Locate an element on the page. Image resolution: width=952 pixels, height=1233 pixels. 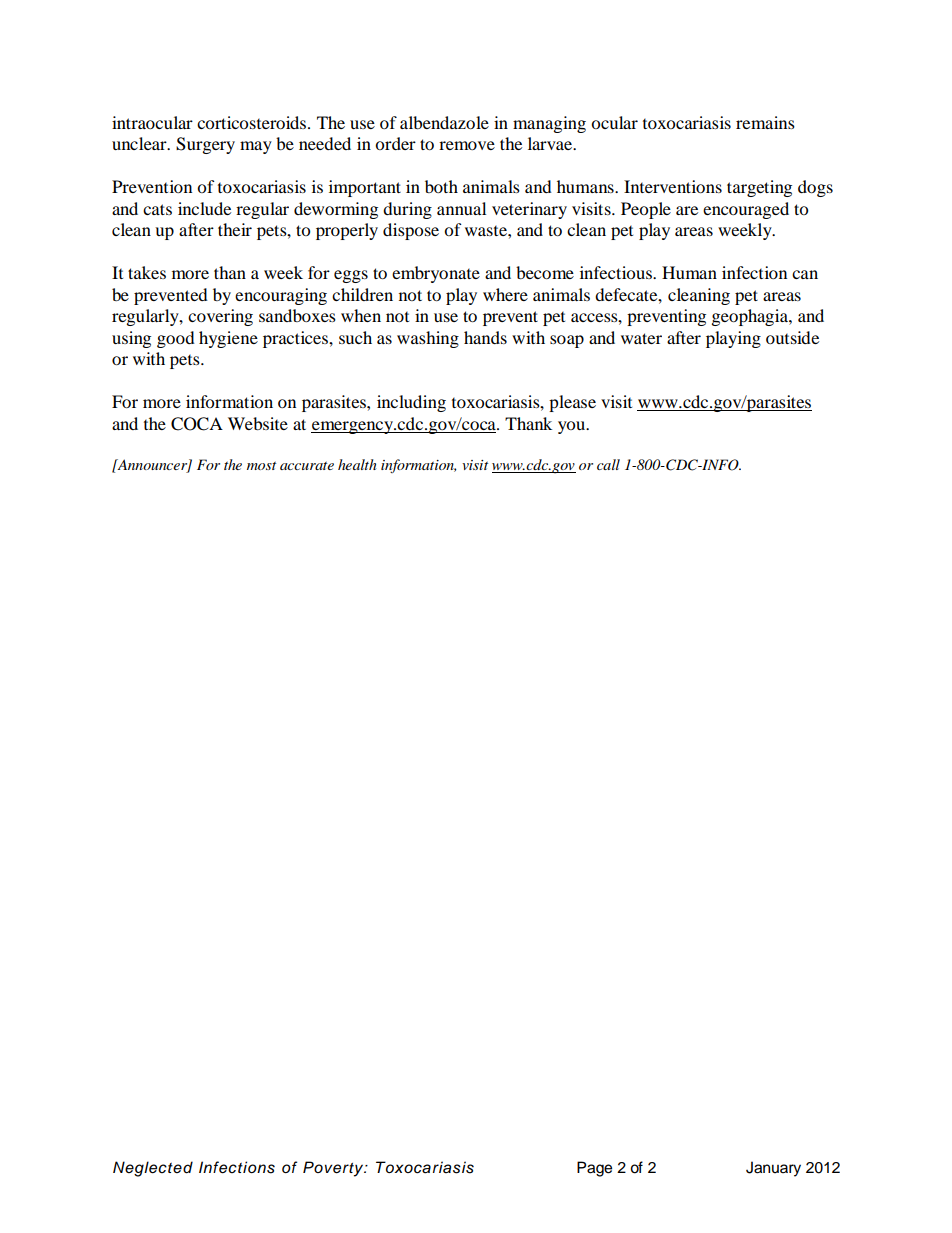
outside is located at coordinates (792, 337).
